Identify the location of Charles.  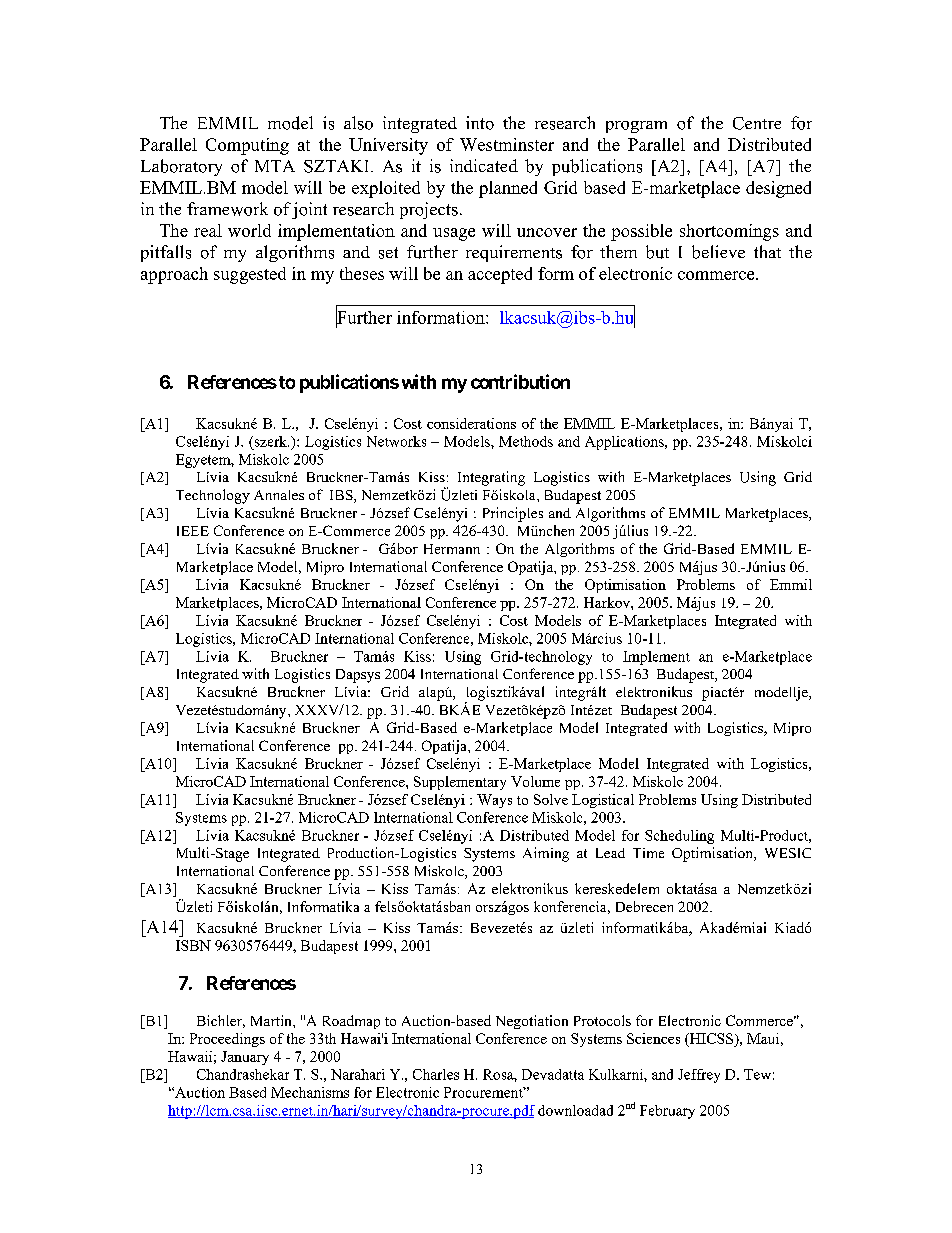
(436, 1074).
